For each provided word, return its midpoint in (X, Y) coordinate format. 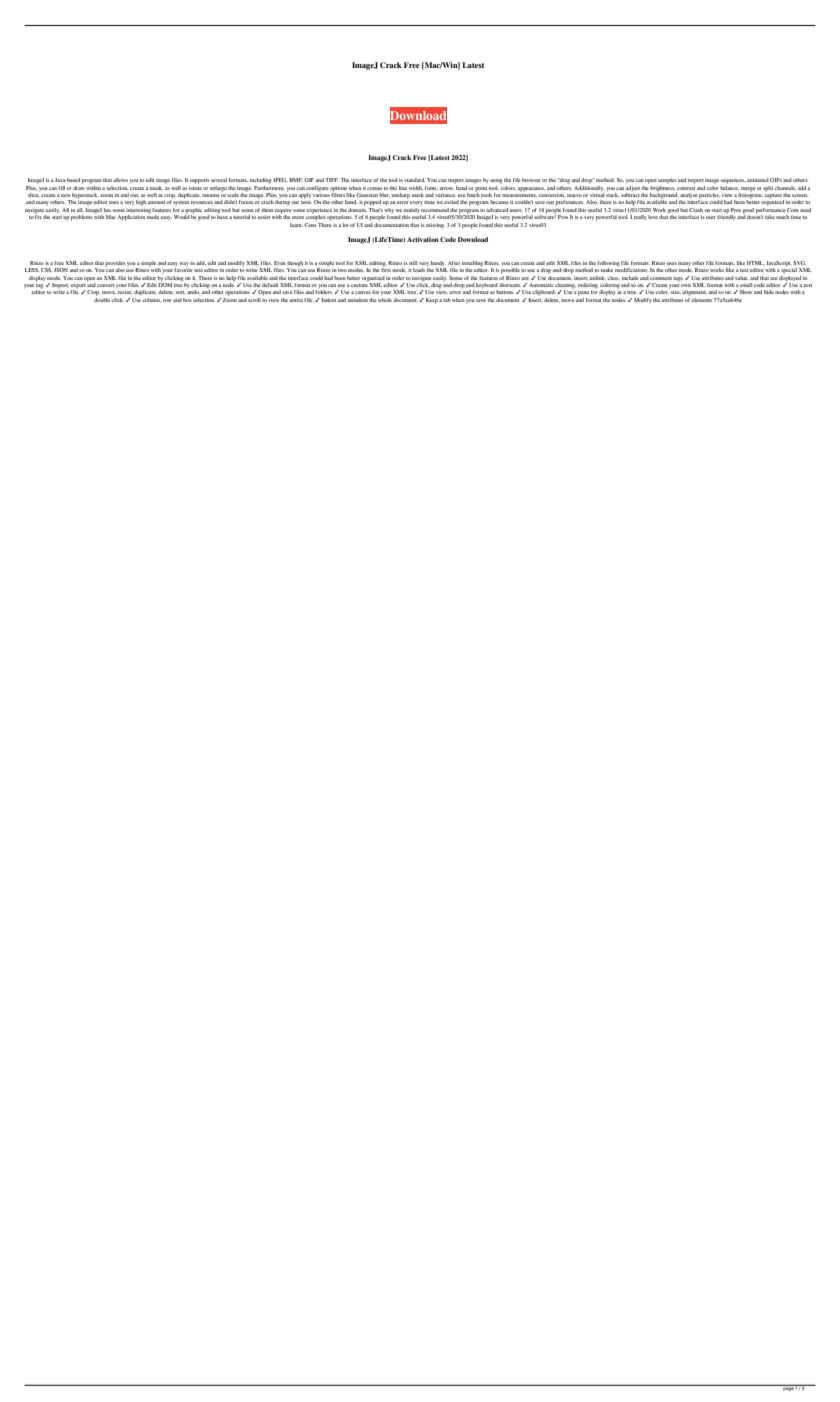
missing (435, 226)
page (788, 1388)
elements (701, 300)
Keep (430, 301)
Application (131, 218)
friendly (726, 217)
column (151, 300)
